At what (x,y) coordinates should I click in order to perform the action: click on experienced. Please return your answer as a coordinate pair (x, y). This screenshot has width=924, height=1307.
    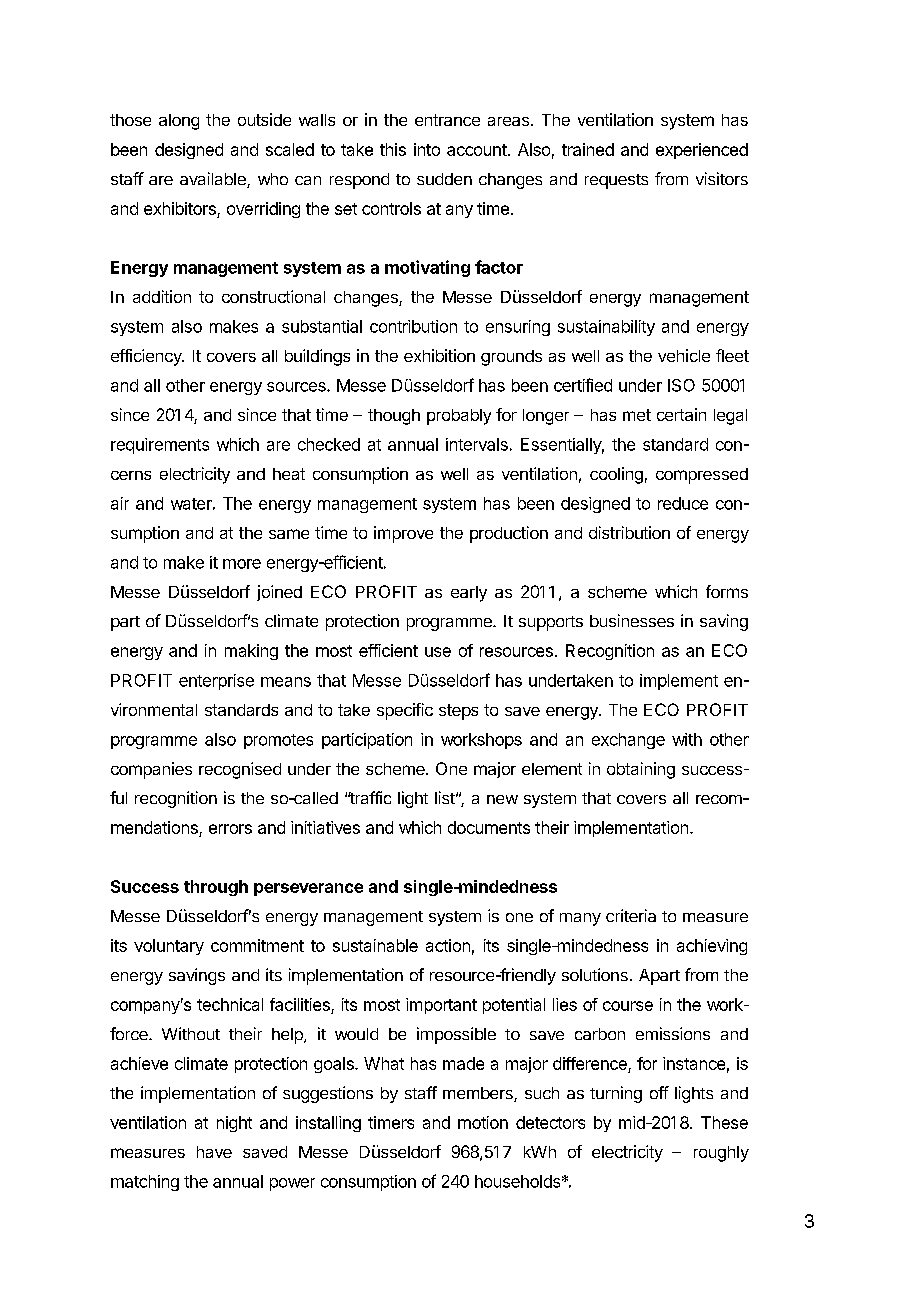
    Looking at the image, I should click on (702, 151).
